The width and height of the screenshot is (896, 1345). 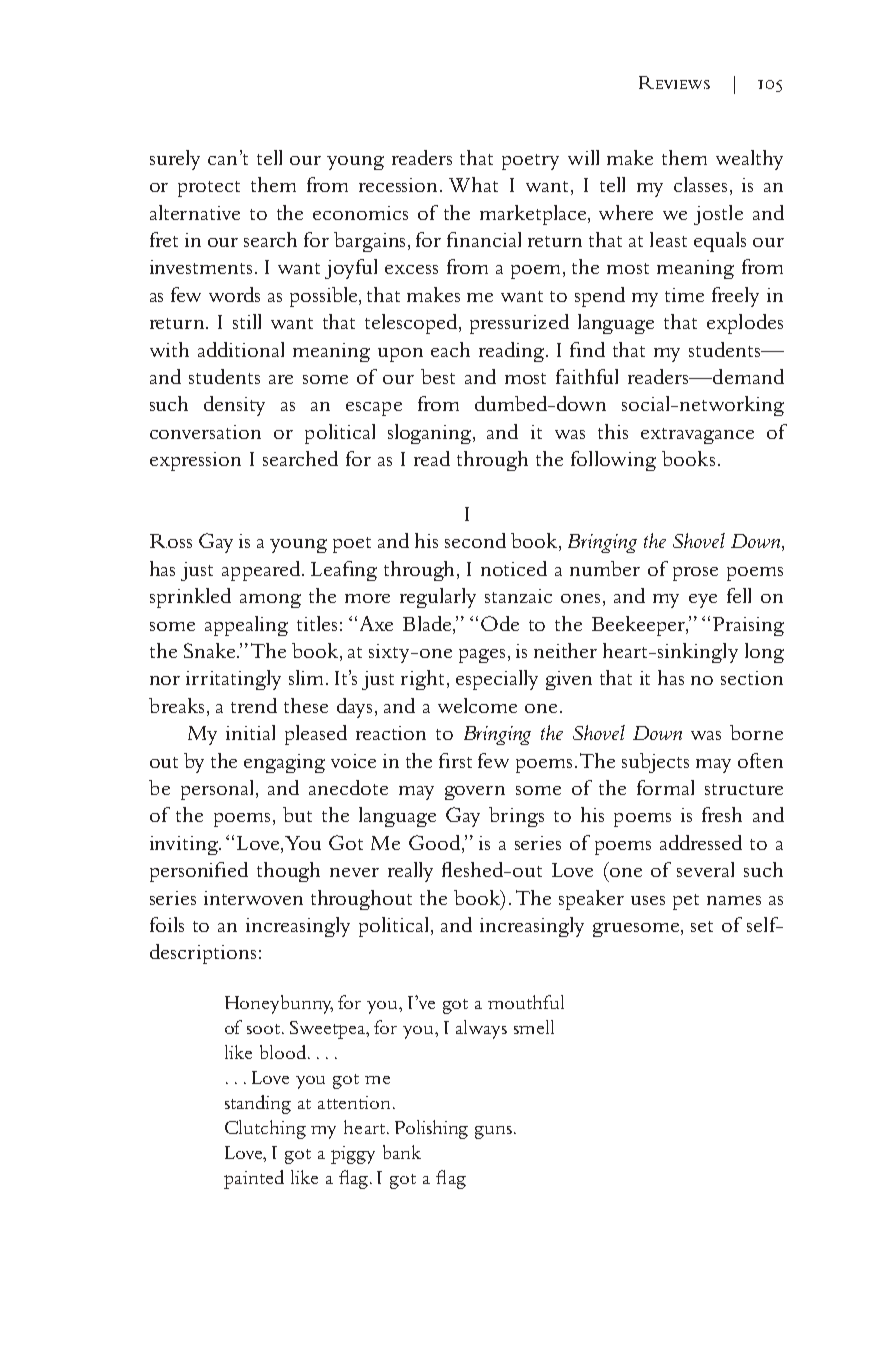 What do you see at coordinates (175, 160) in the screenshot?
I see `surely` at bounding box center [175, 160].
